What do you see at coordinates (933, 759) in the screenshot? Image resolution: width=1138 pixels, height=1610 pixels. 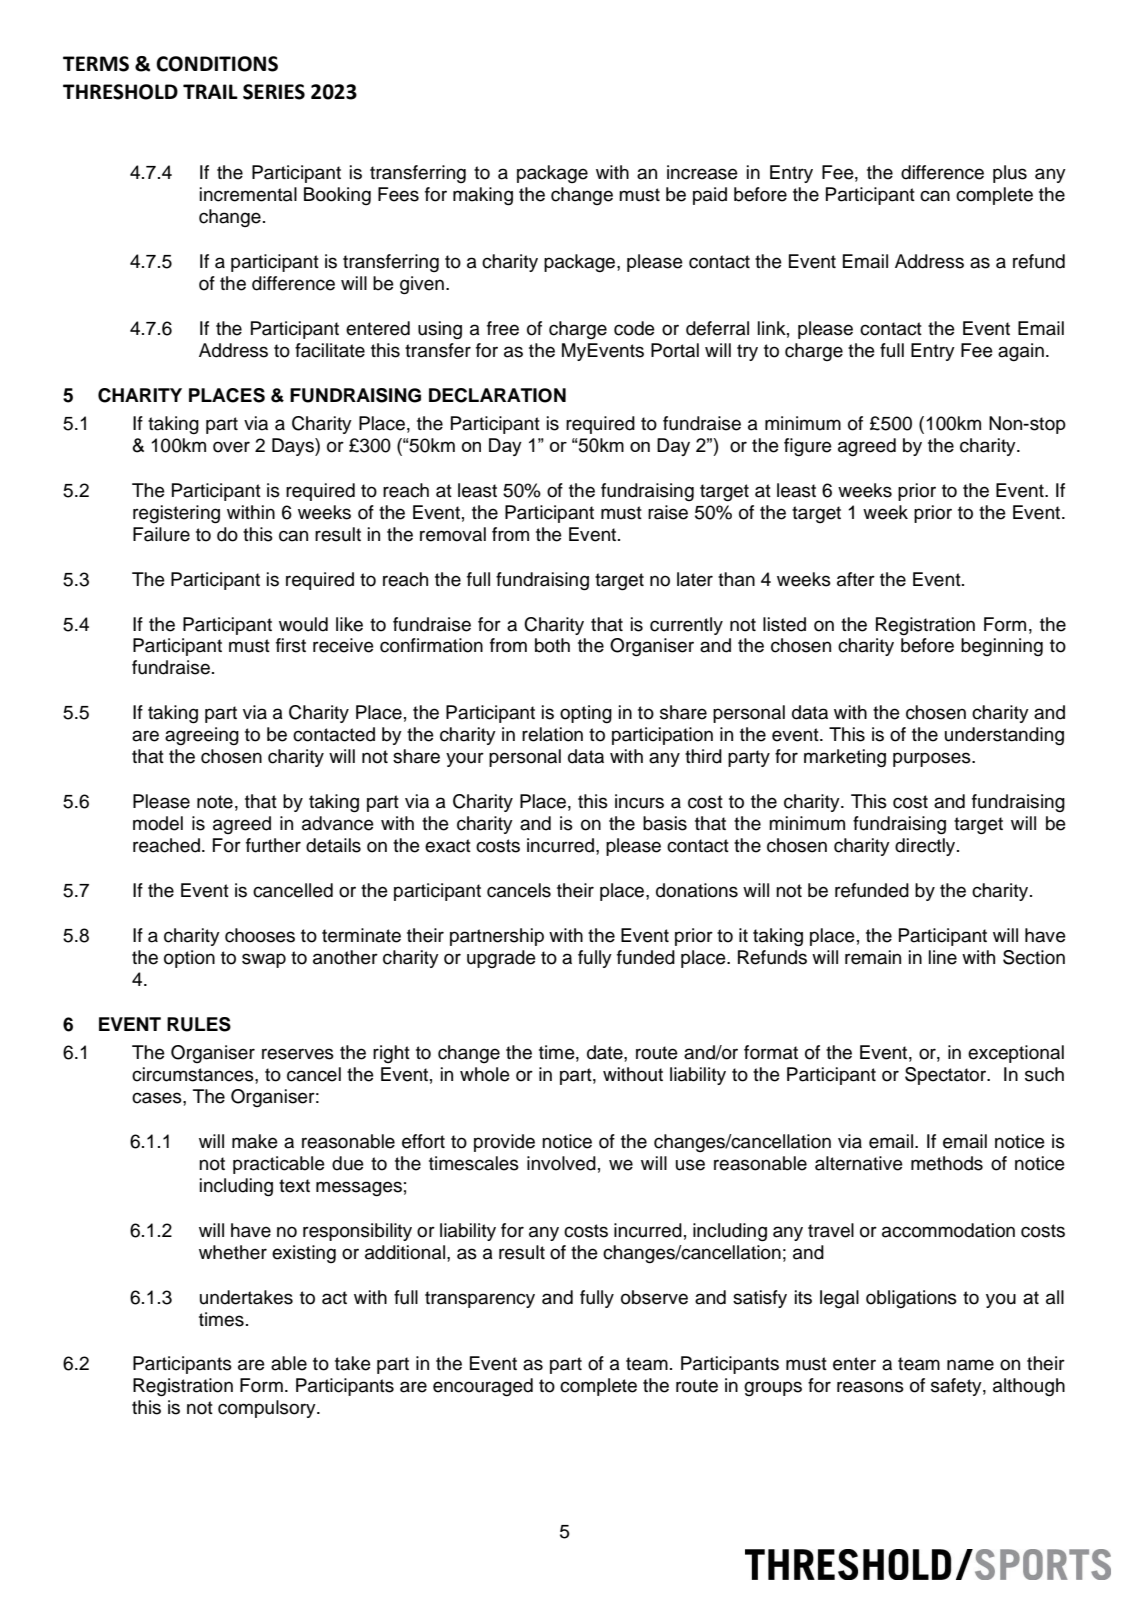 I see `purposes` at bounding box center [933, 759].
